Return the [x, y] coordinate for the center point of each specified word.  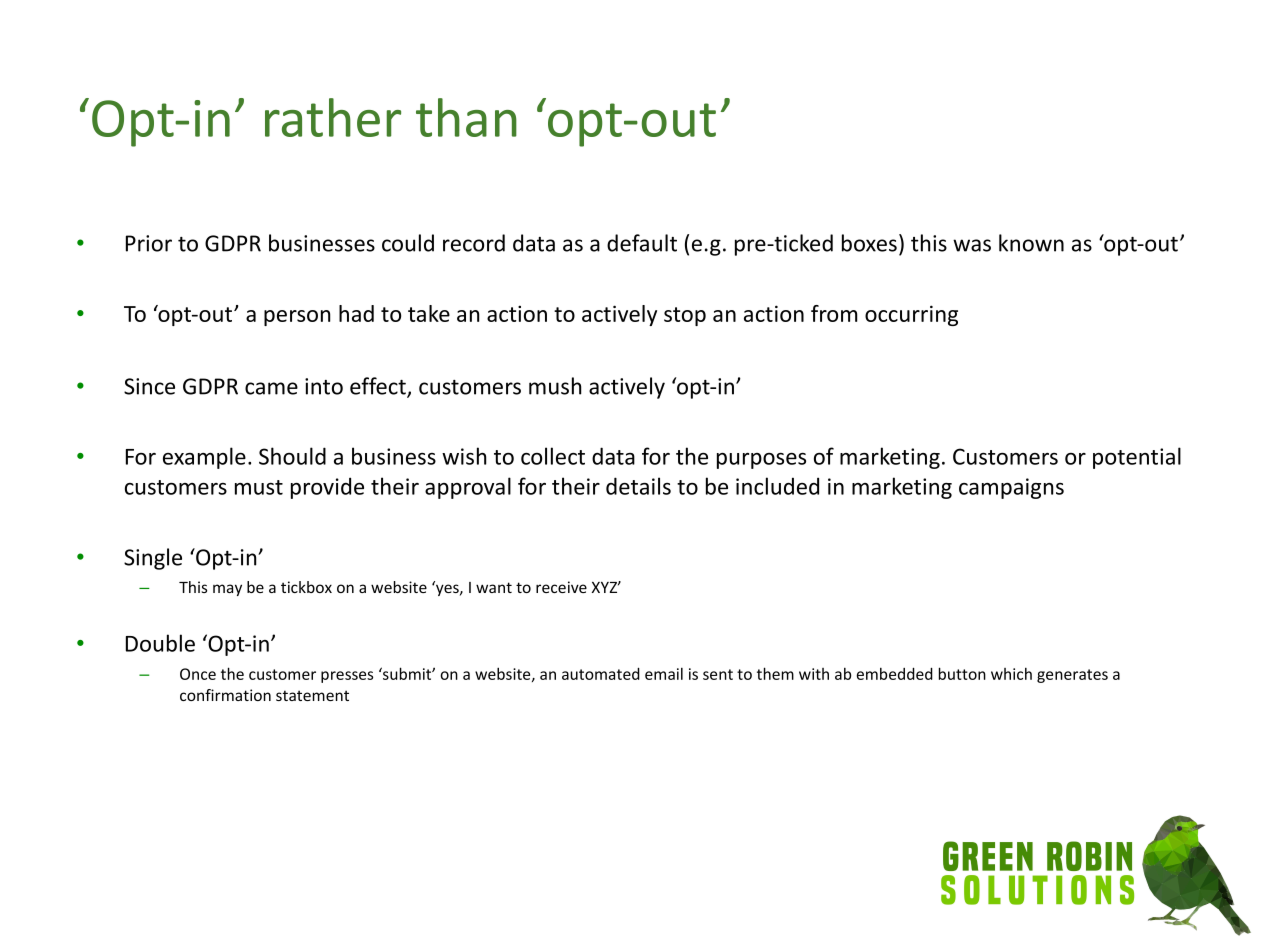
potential [1137, 458]
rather [333, 117]
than [466, 117]
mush [555, 386]
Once [198, 674]
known [1031, 243]
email [664, 673]
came [271, 388]
